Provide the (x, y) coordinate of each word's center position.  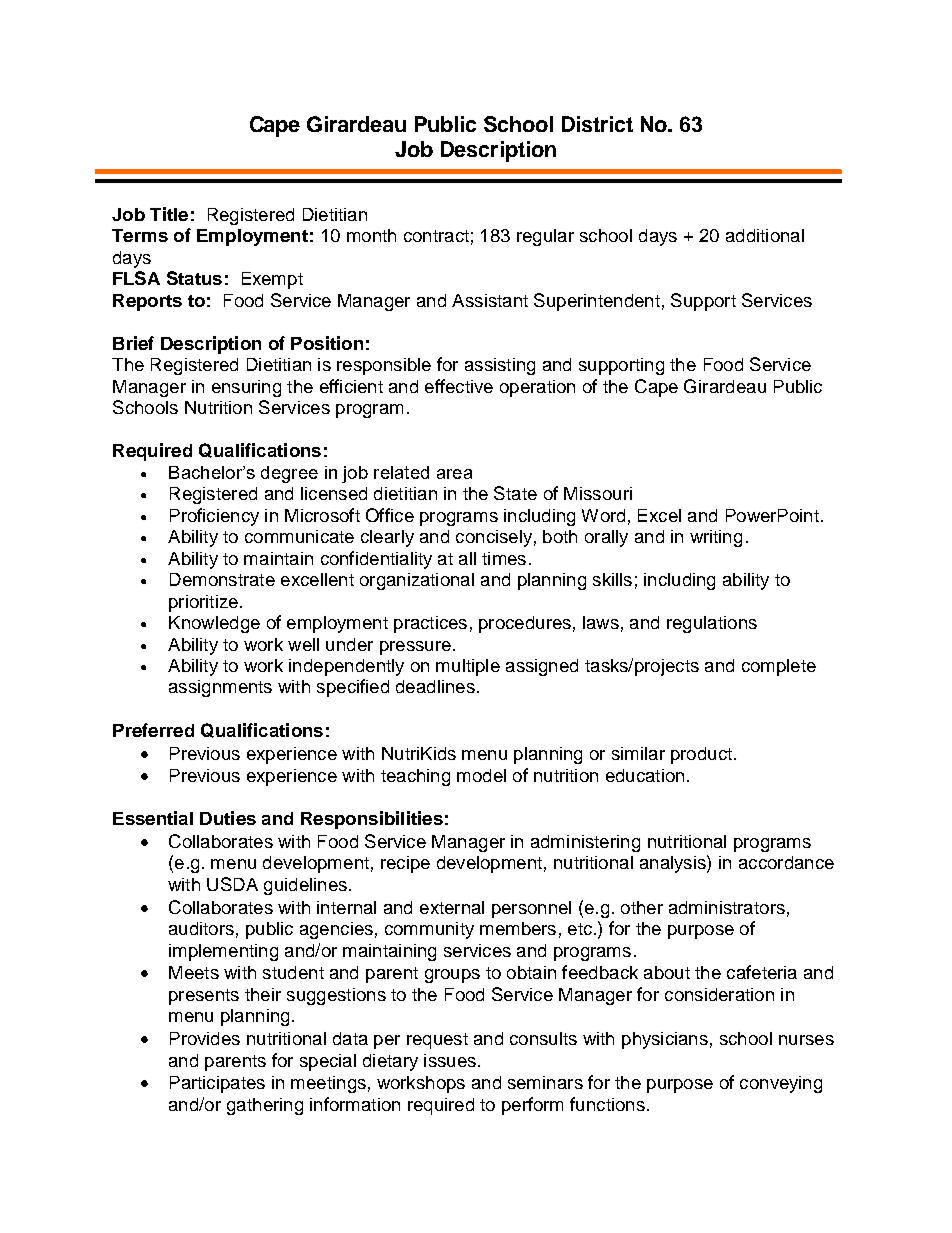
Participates (217, 1084)
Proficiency (214, 517)
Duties (228, 818)
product (701, 755)
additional (765, 235)
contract (436, 236)
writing (716, 538)
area (454, 474)
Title (169, 214)
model (481, 775)
